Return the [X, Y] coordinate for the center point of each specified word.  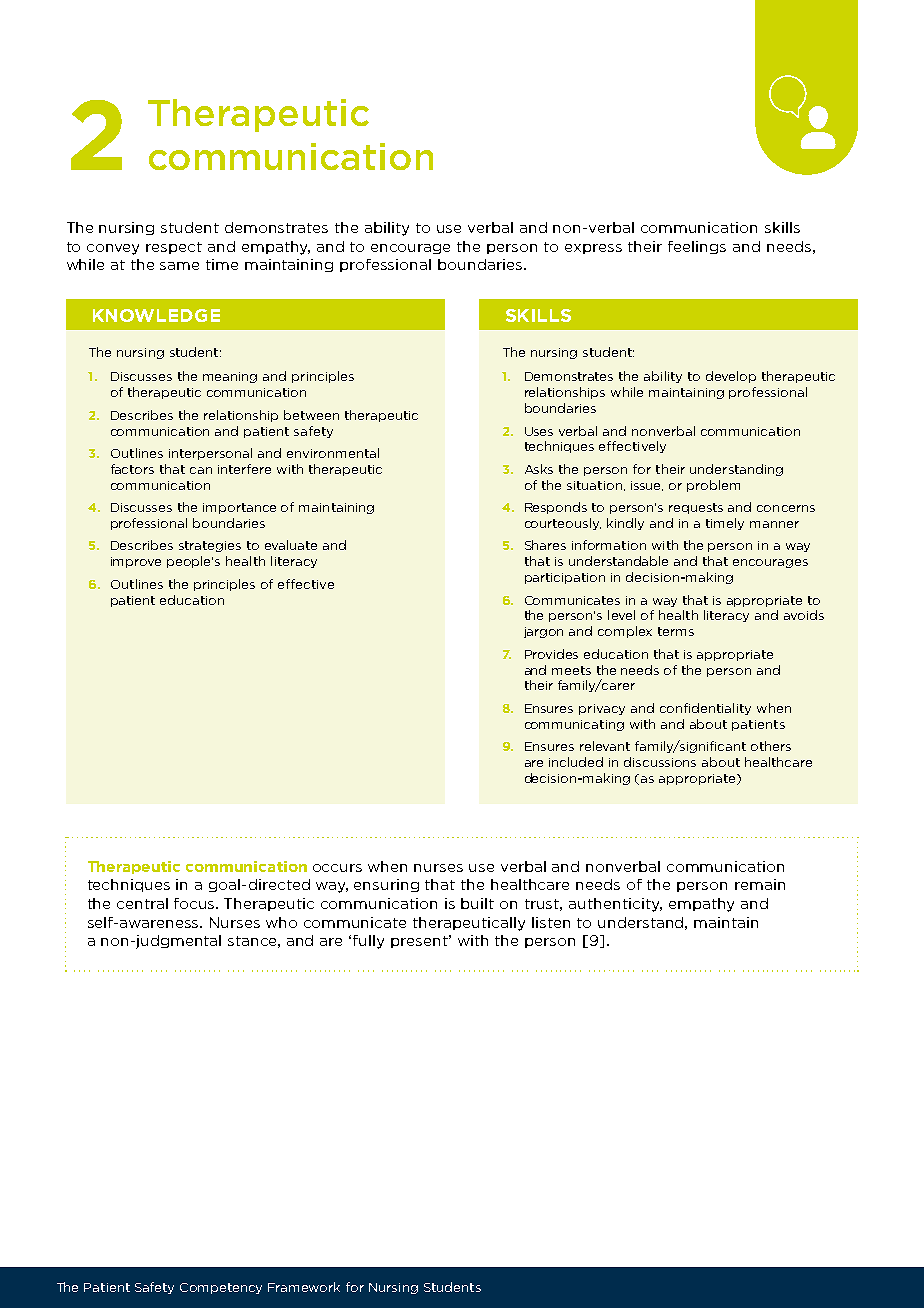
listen [551, 922]
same [179, 266]
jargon [543, 632]
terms [676, 631]
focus [195, 903]
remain [760, 884]
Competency [221, 1288]
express [593, 249]
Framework [304, 1287]
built [477, 903]
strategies [210, 546]
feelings [697, 247]
